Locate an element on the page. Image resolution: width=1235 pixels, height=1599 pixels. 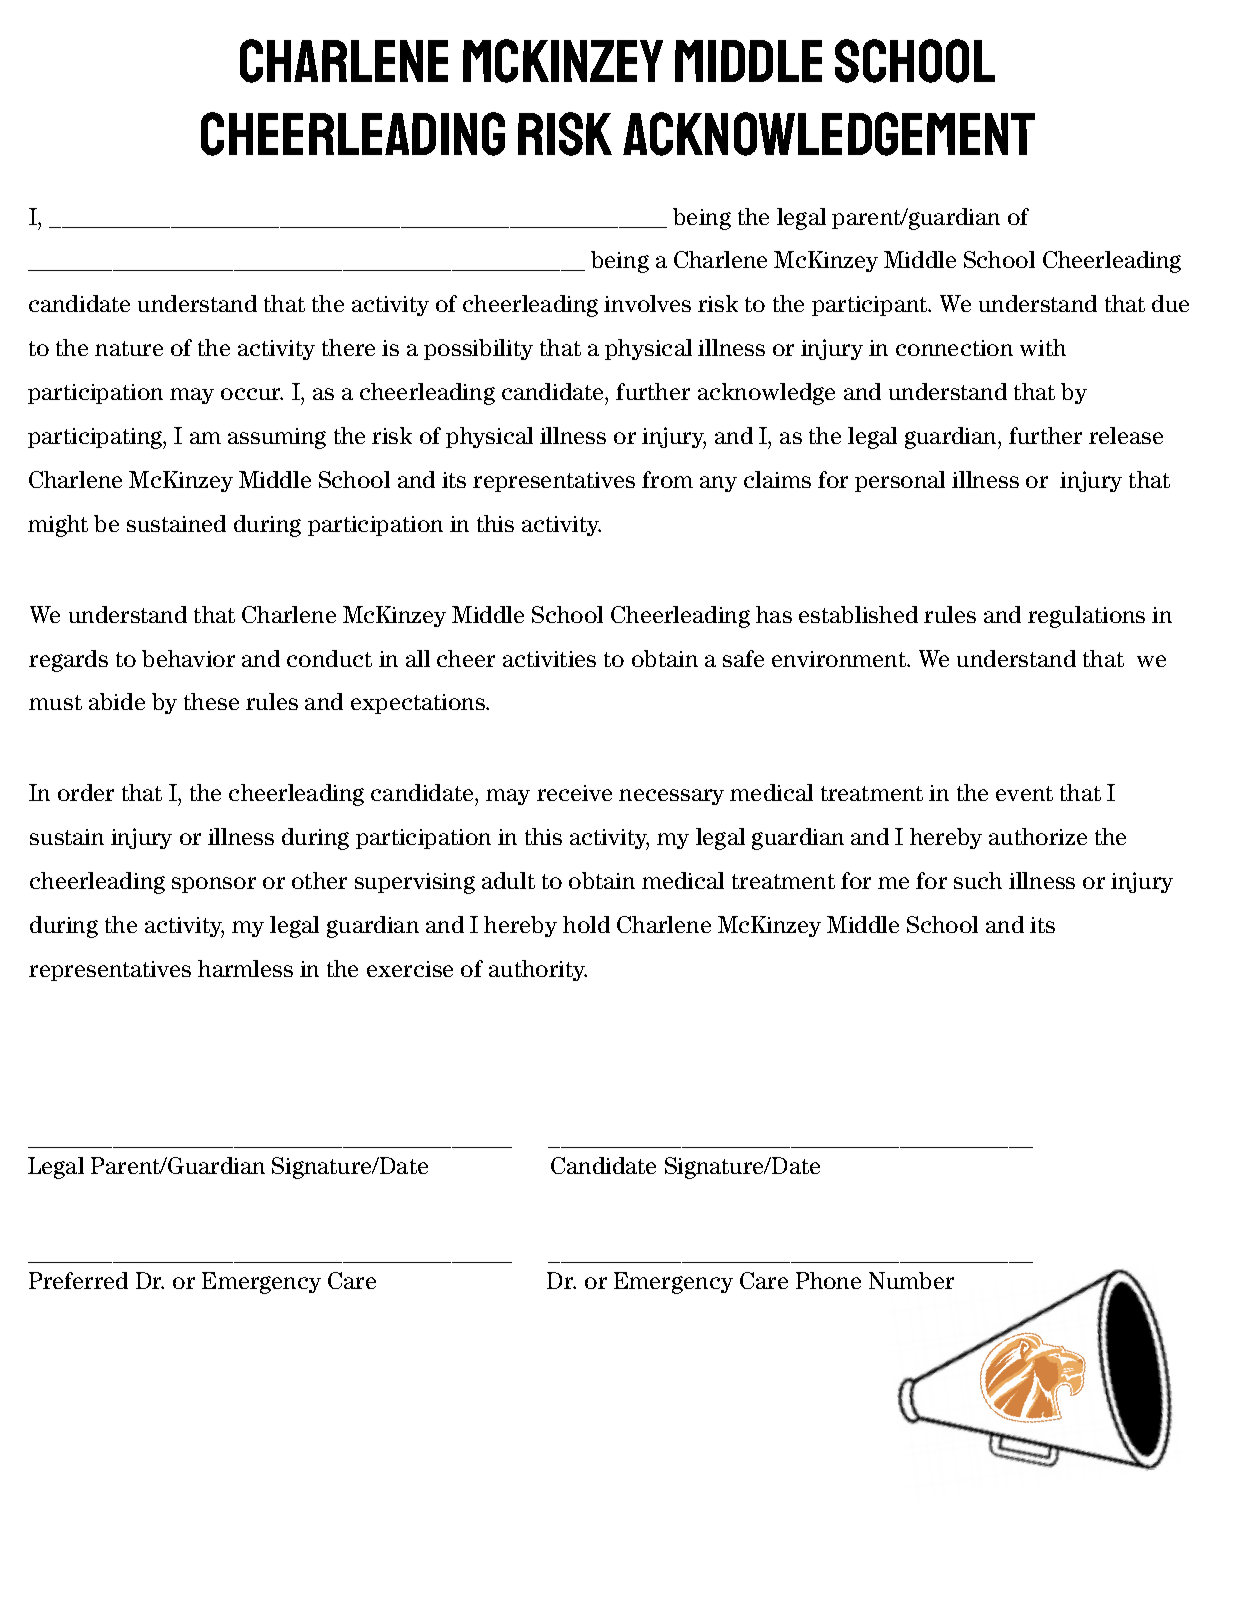
involves is located at coordinates (647, 303).
